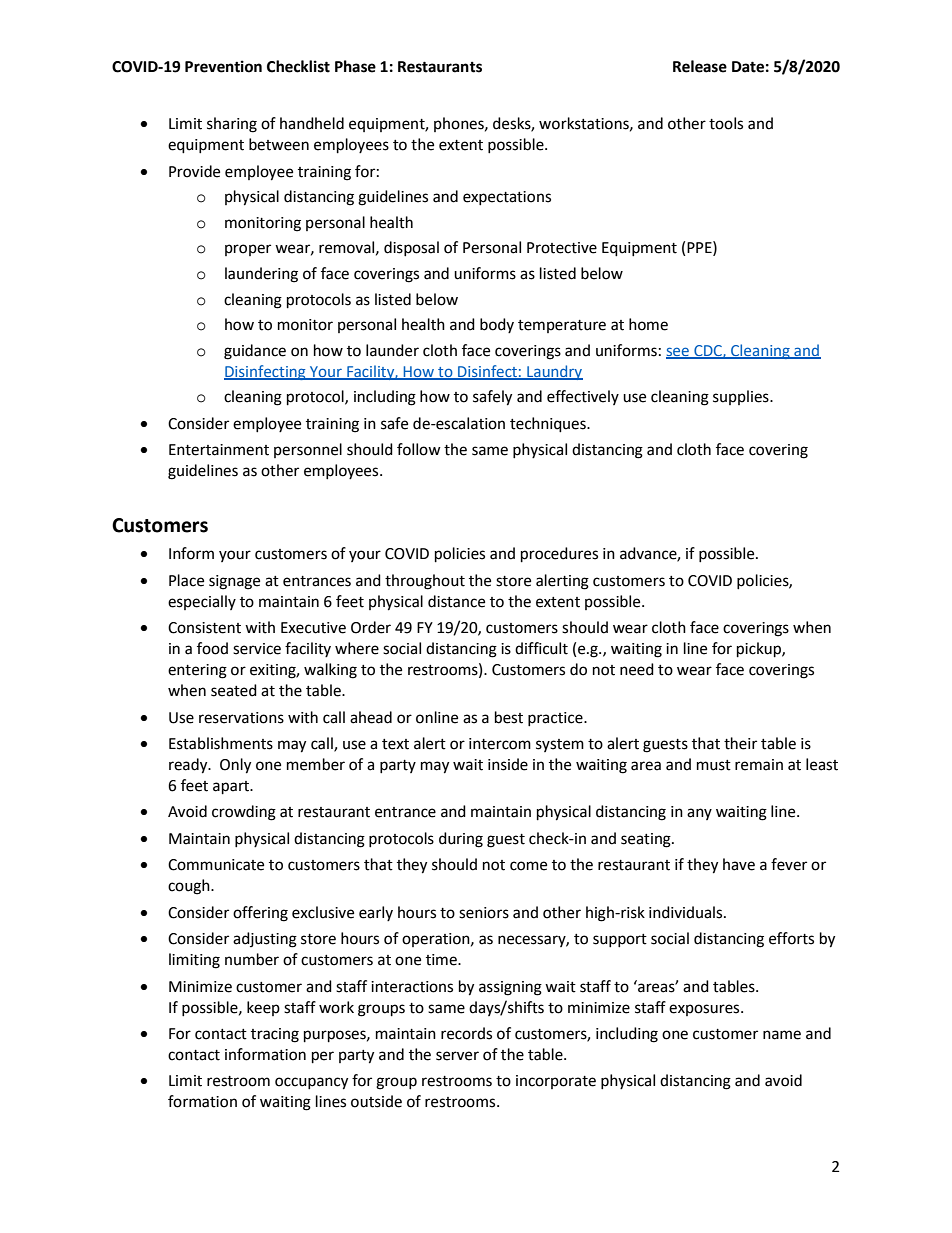  Describe the element at coordinates (456, 601) in the page. I see `distance` at that location.
